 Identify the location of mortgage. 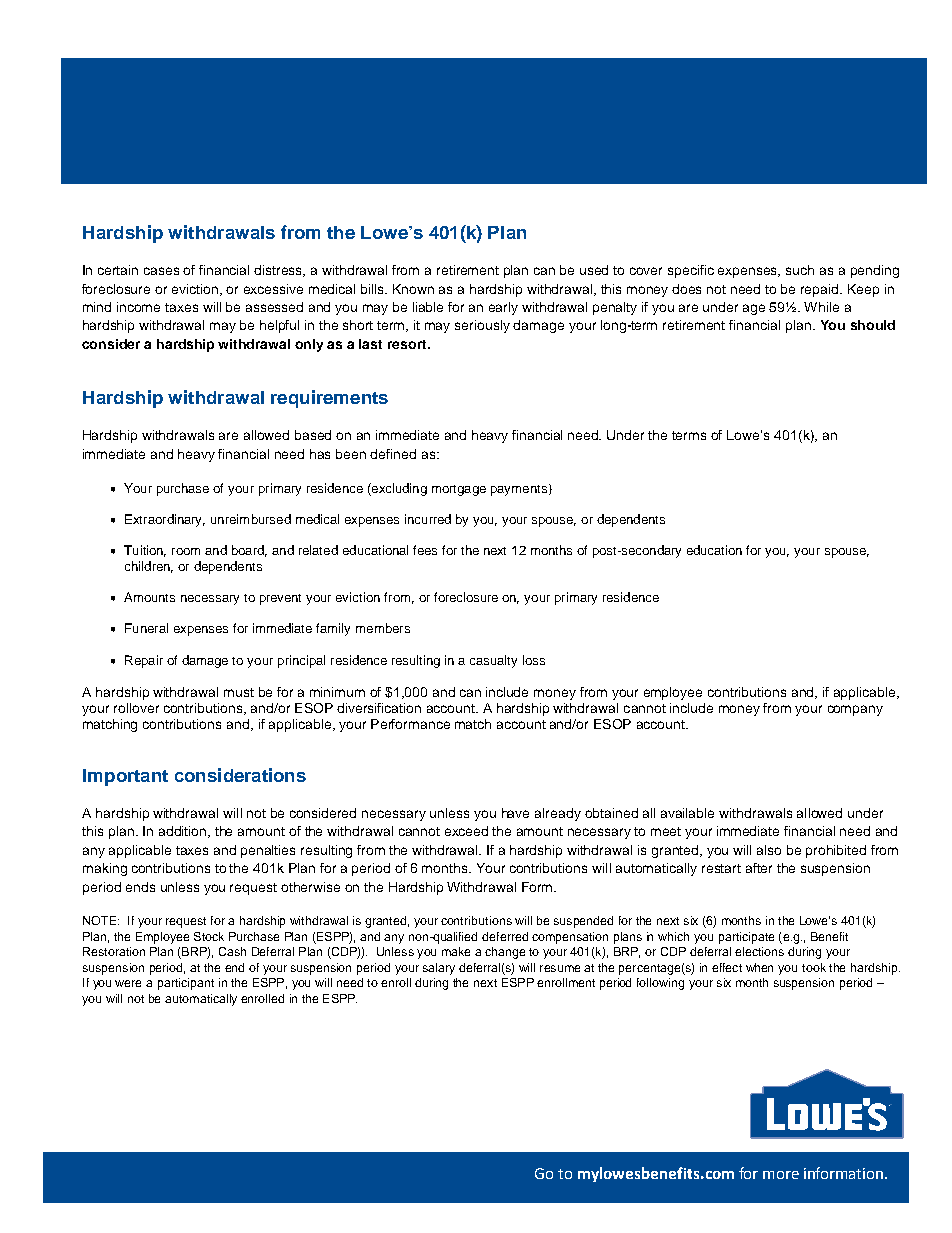
(459, 490).
